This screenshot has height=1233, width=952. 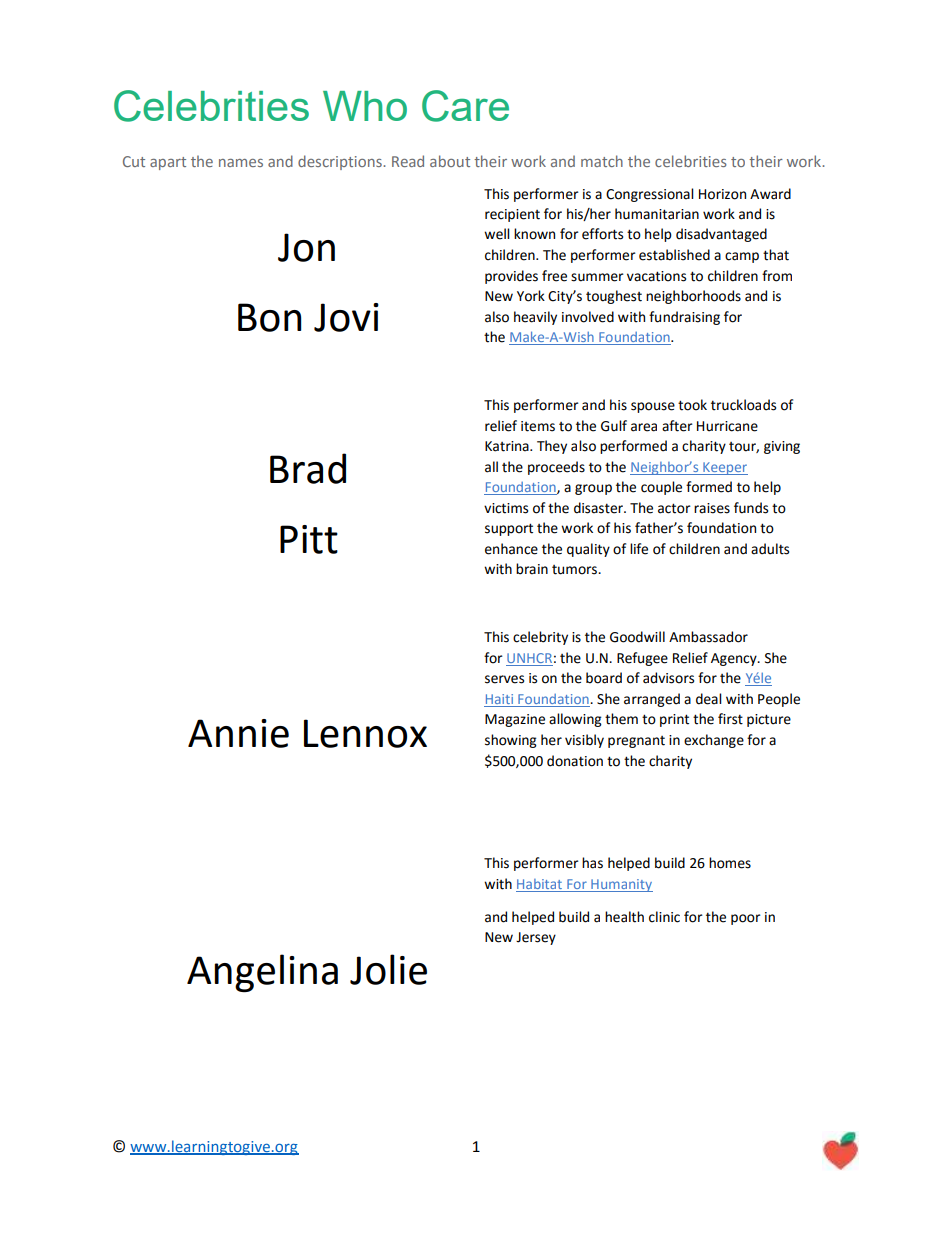 What do you see at coordinates (746, 919) in the screenshot?
I see `poor` at bounding box center [746, 919].
